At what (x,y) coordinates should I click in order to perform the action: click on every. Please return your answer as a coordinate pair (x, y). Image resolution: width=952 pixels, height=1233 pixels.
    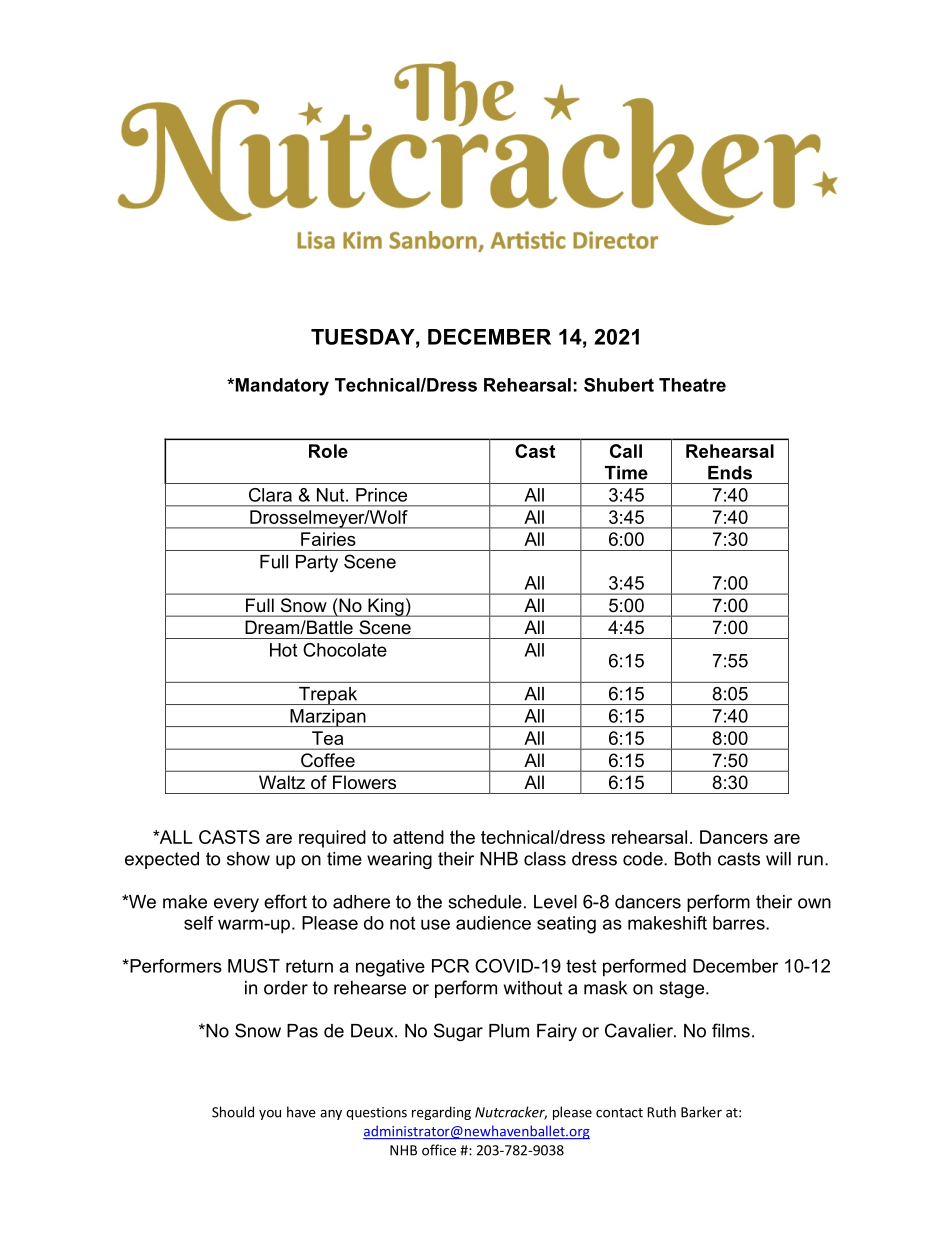
    Looking at the image, I should click on (236, 905).
